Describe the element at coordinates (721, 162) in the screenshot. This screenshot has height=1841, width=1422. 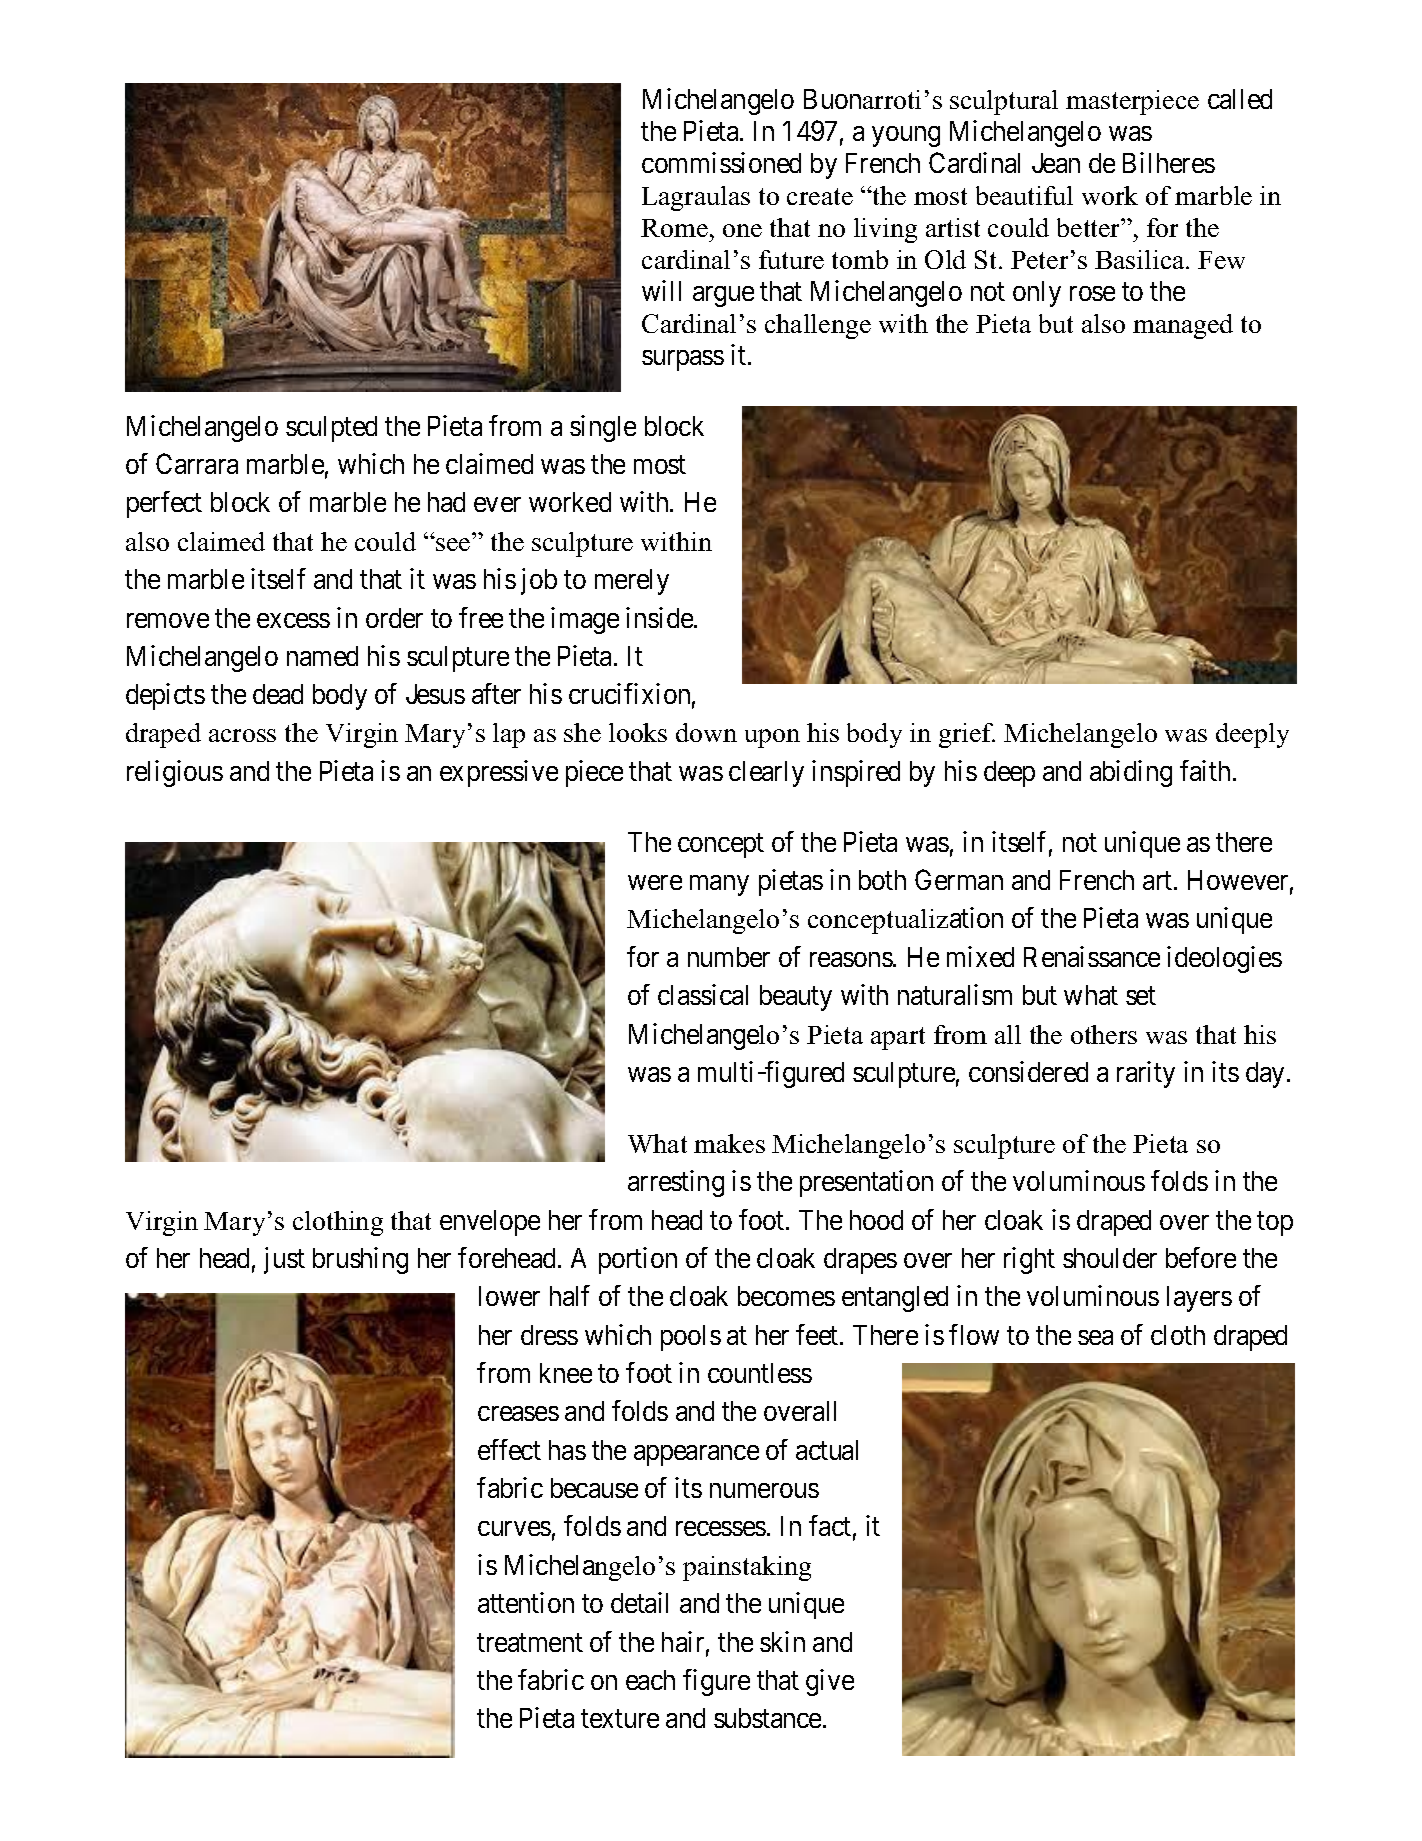
I see `commissioned` at that location.
